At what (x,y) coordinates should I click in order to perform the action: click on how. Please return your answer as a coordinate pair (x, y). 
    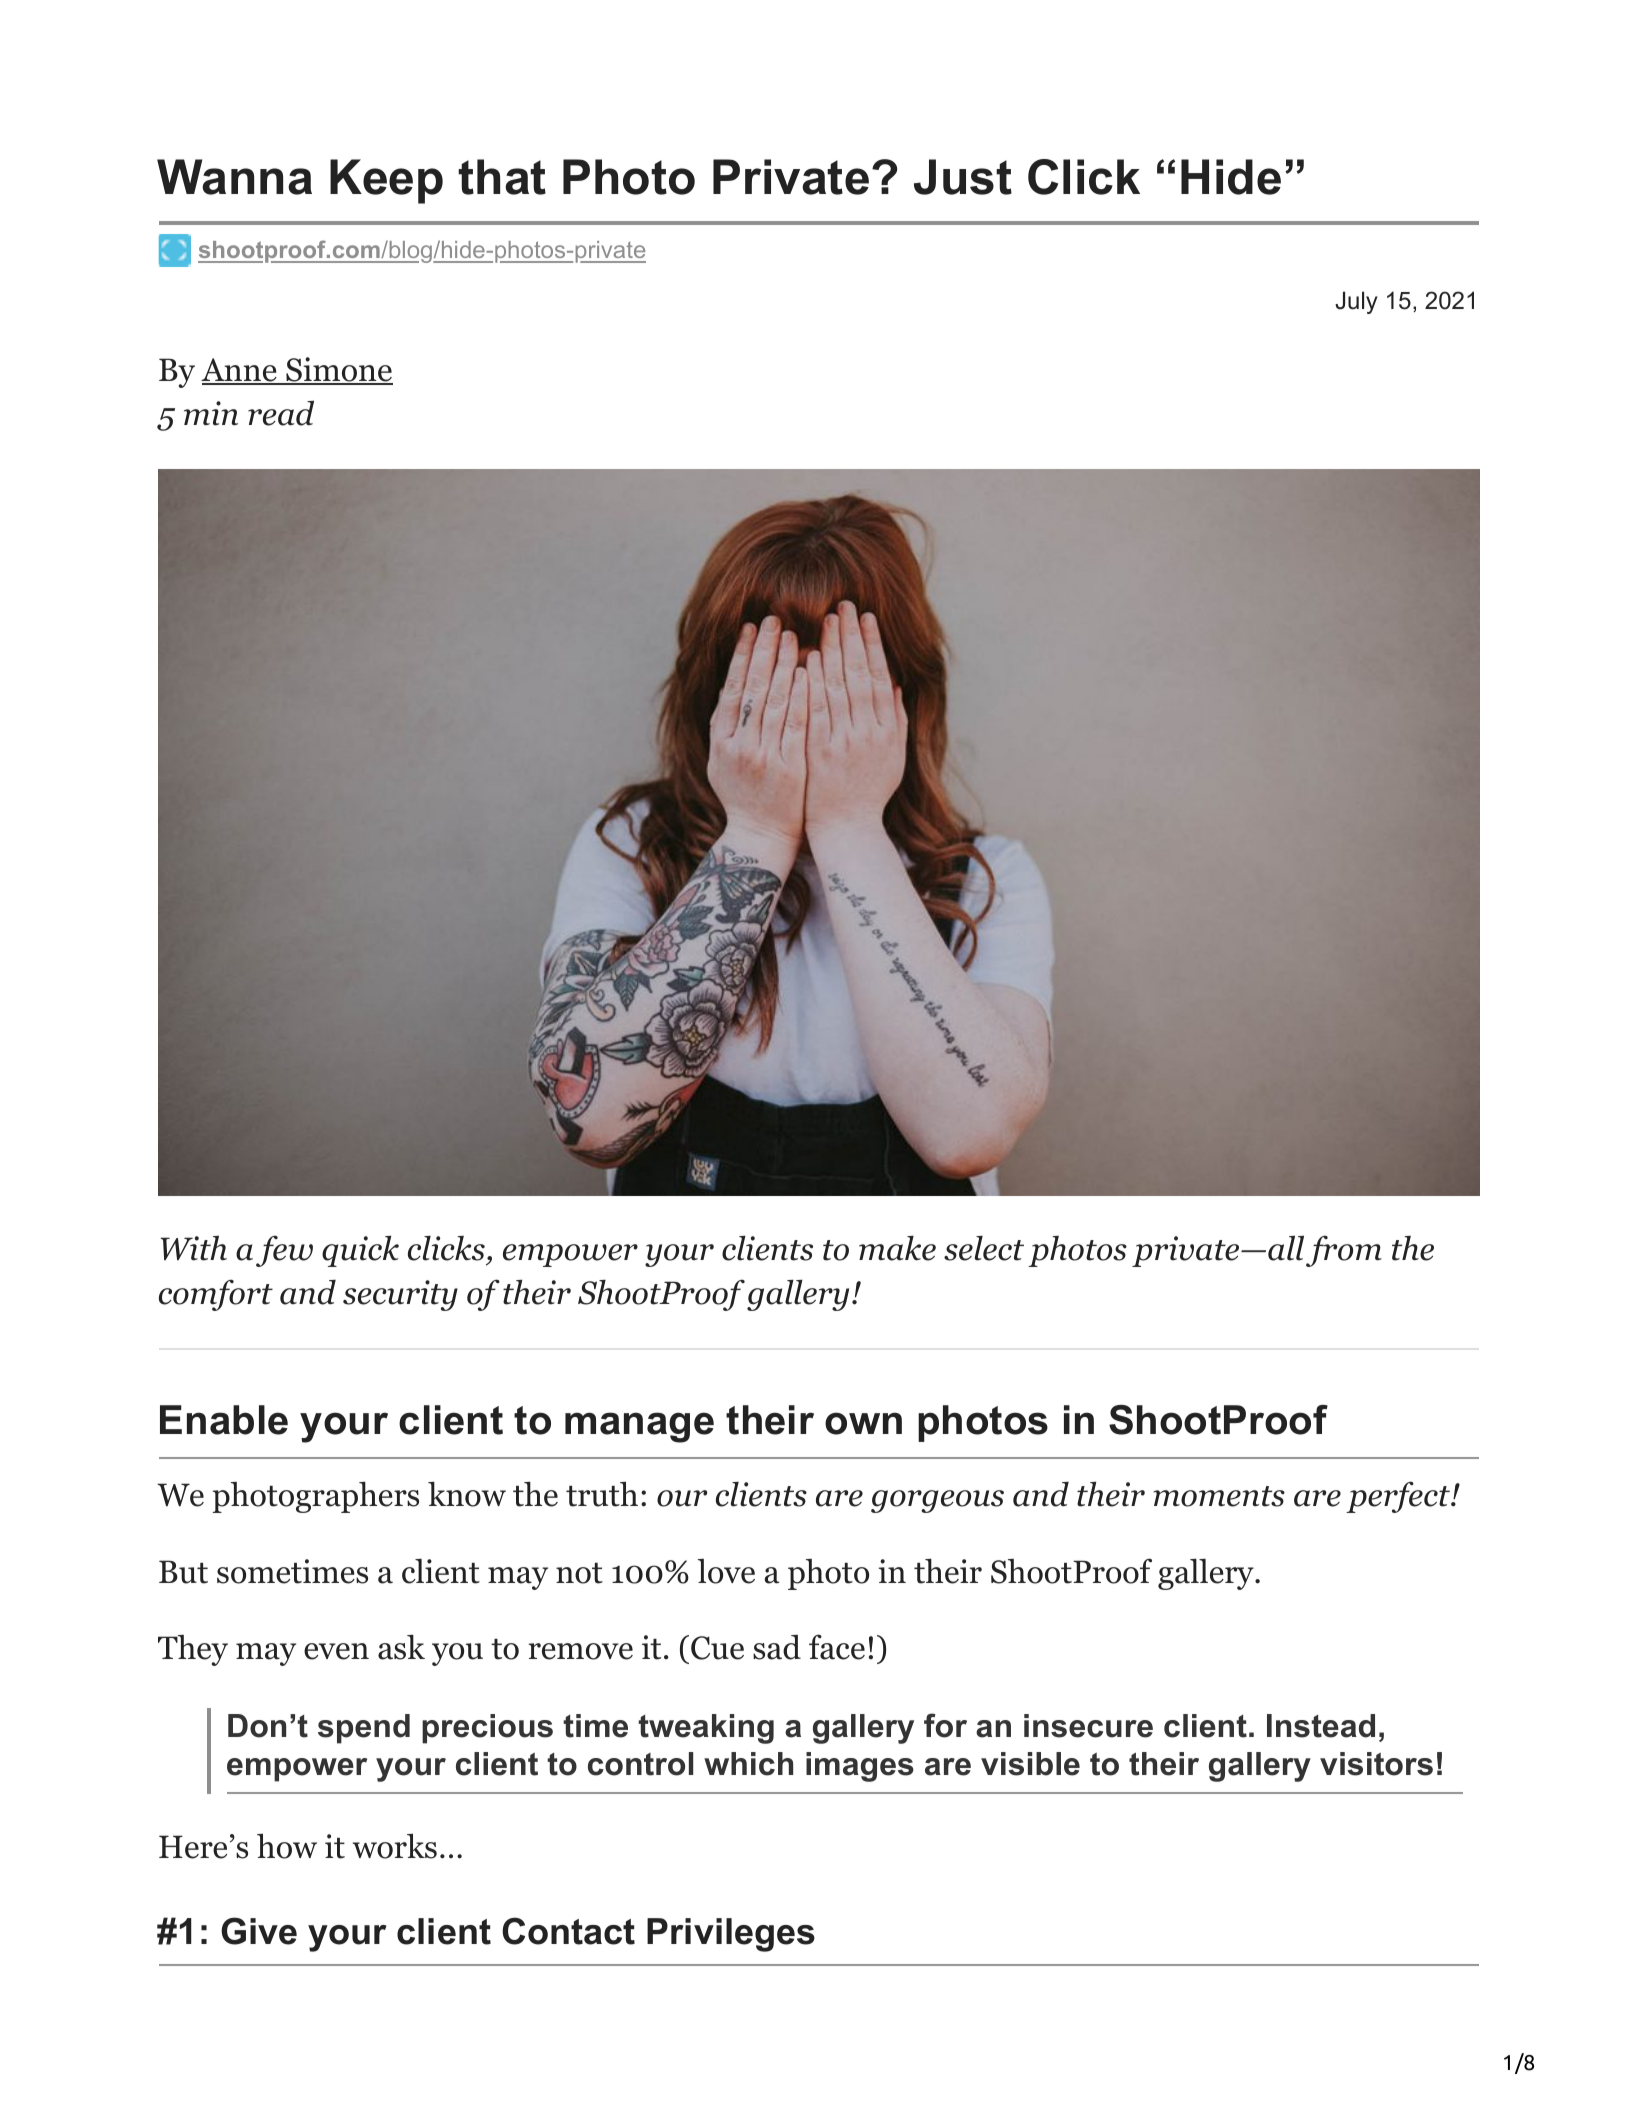
    Looking at the image, I should click on (287, 1846).
